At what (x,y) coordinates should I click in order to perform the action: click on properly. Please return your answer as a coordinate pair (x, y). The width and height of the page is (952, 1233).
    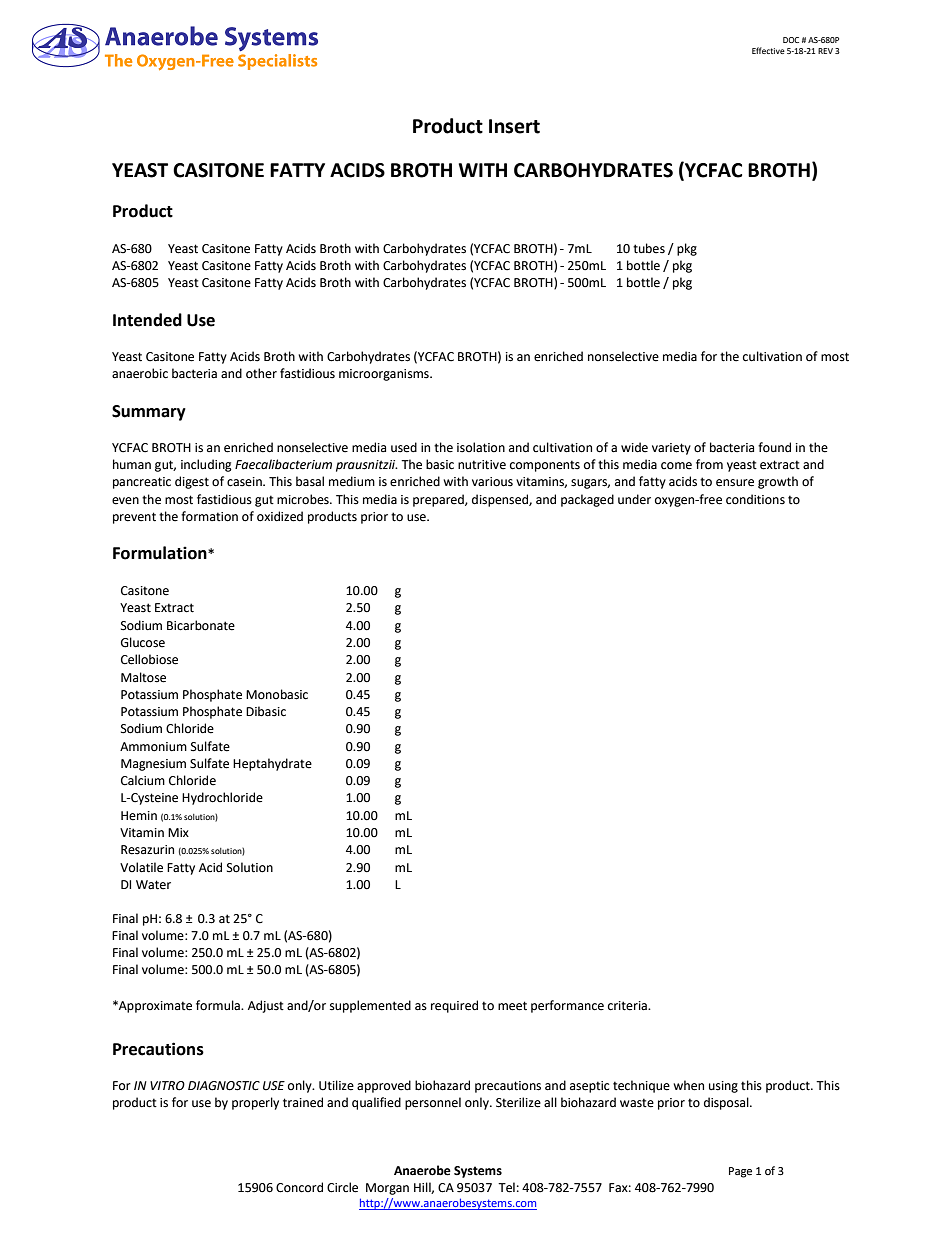
    Looking at the image, I should click on (255, 1103).
